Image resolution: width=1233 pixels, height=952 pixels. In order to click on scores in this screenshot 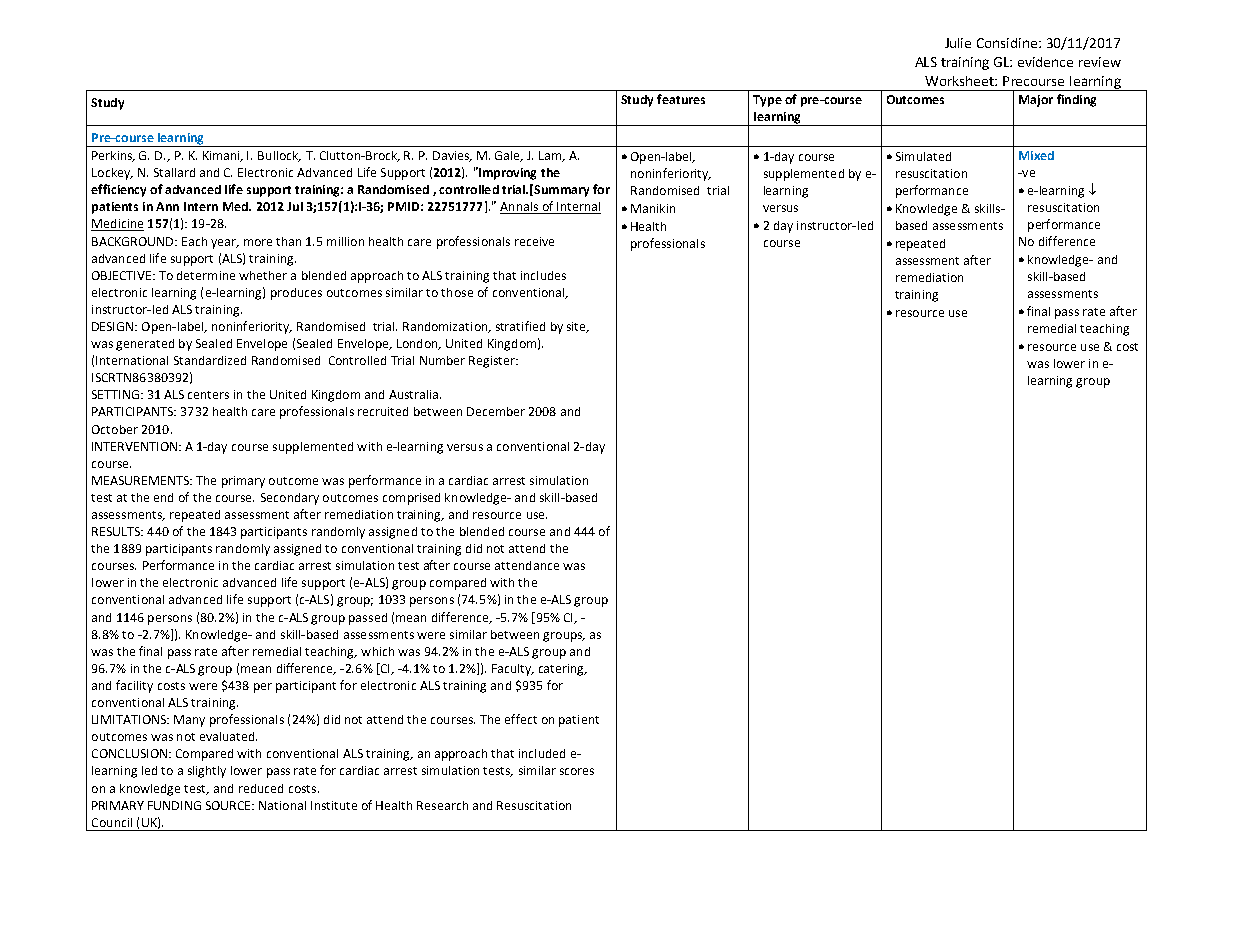, I will do `click(577, 771)`.
